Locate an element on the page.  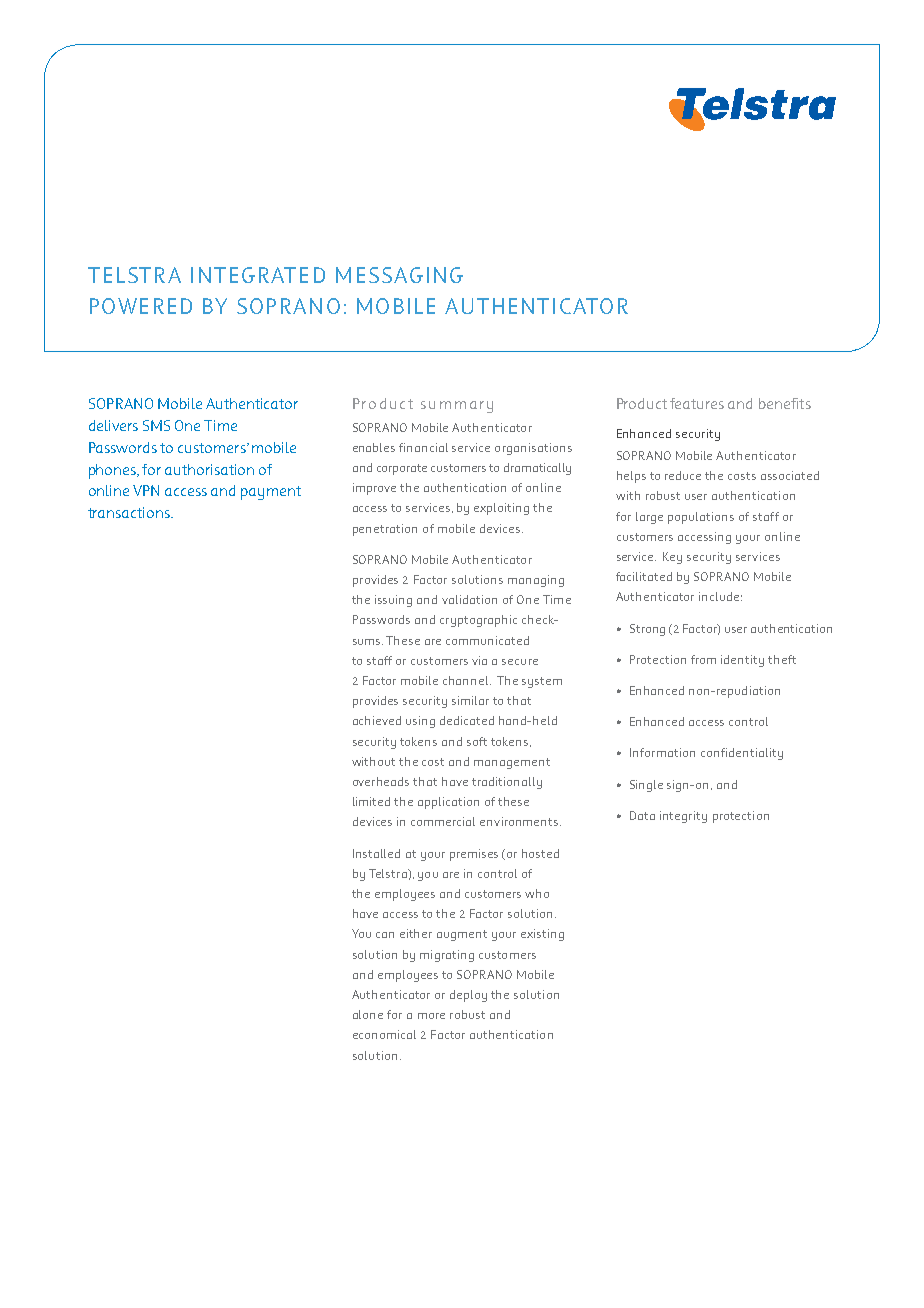
powered is located at coordinates (141, 306).
